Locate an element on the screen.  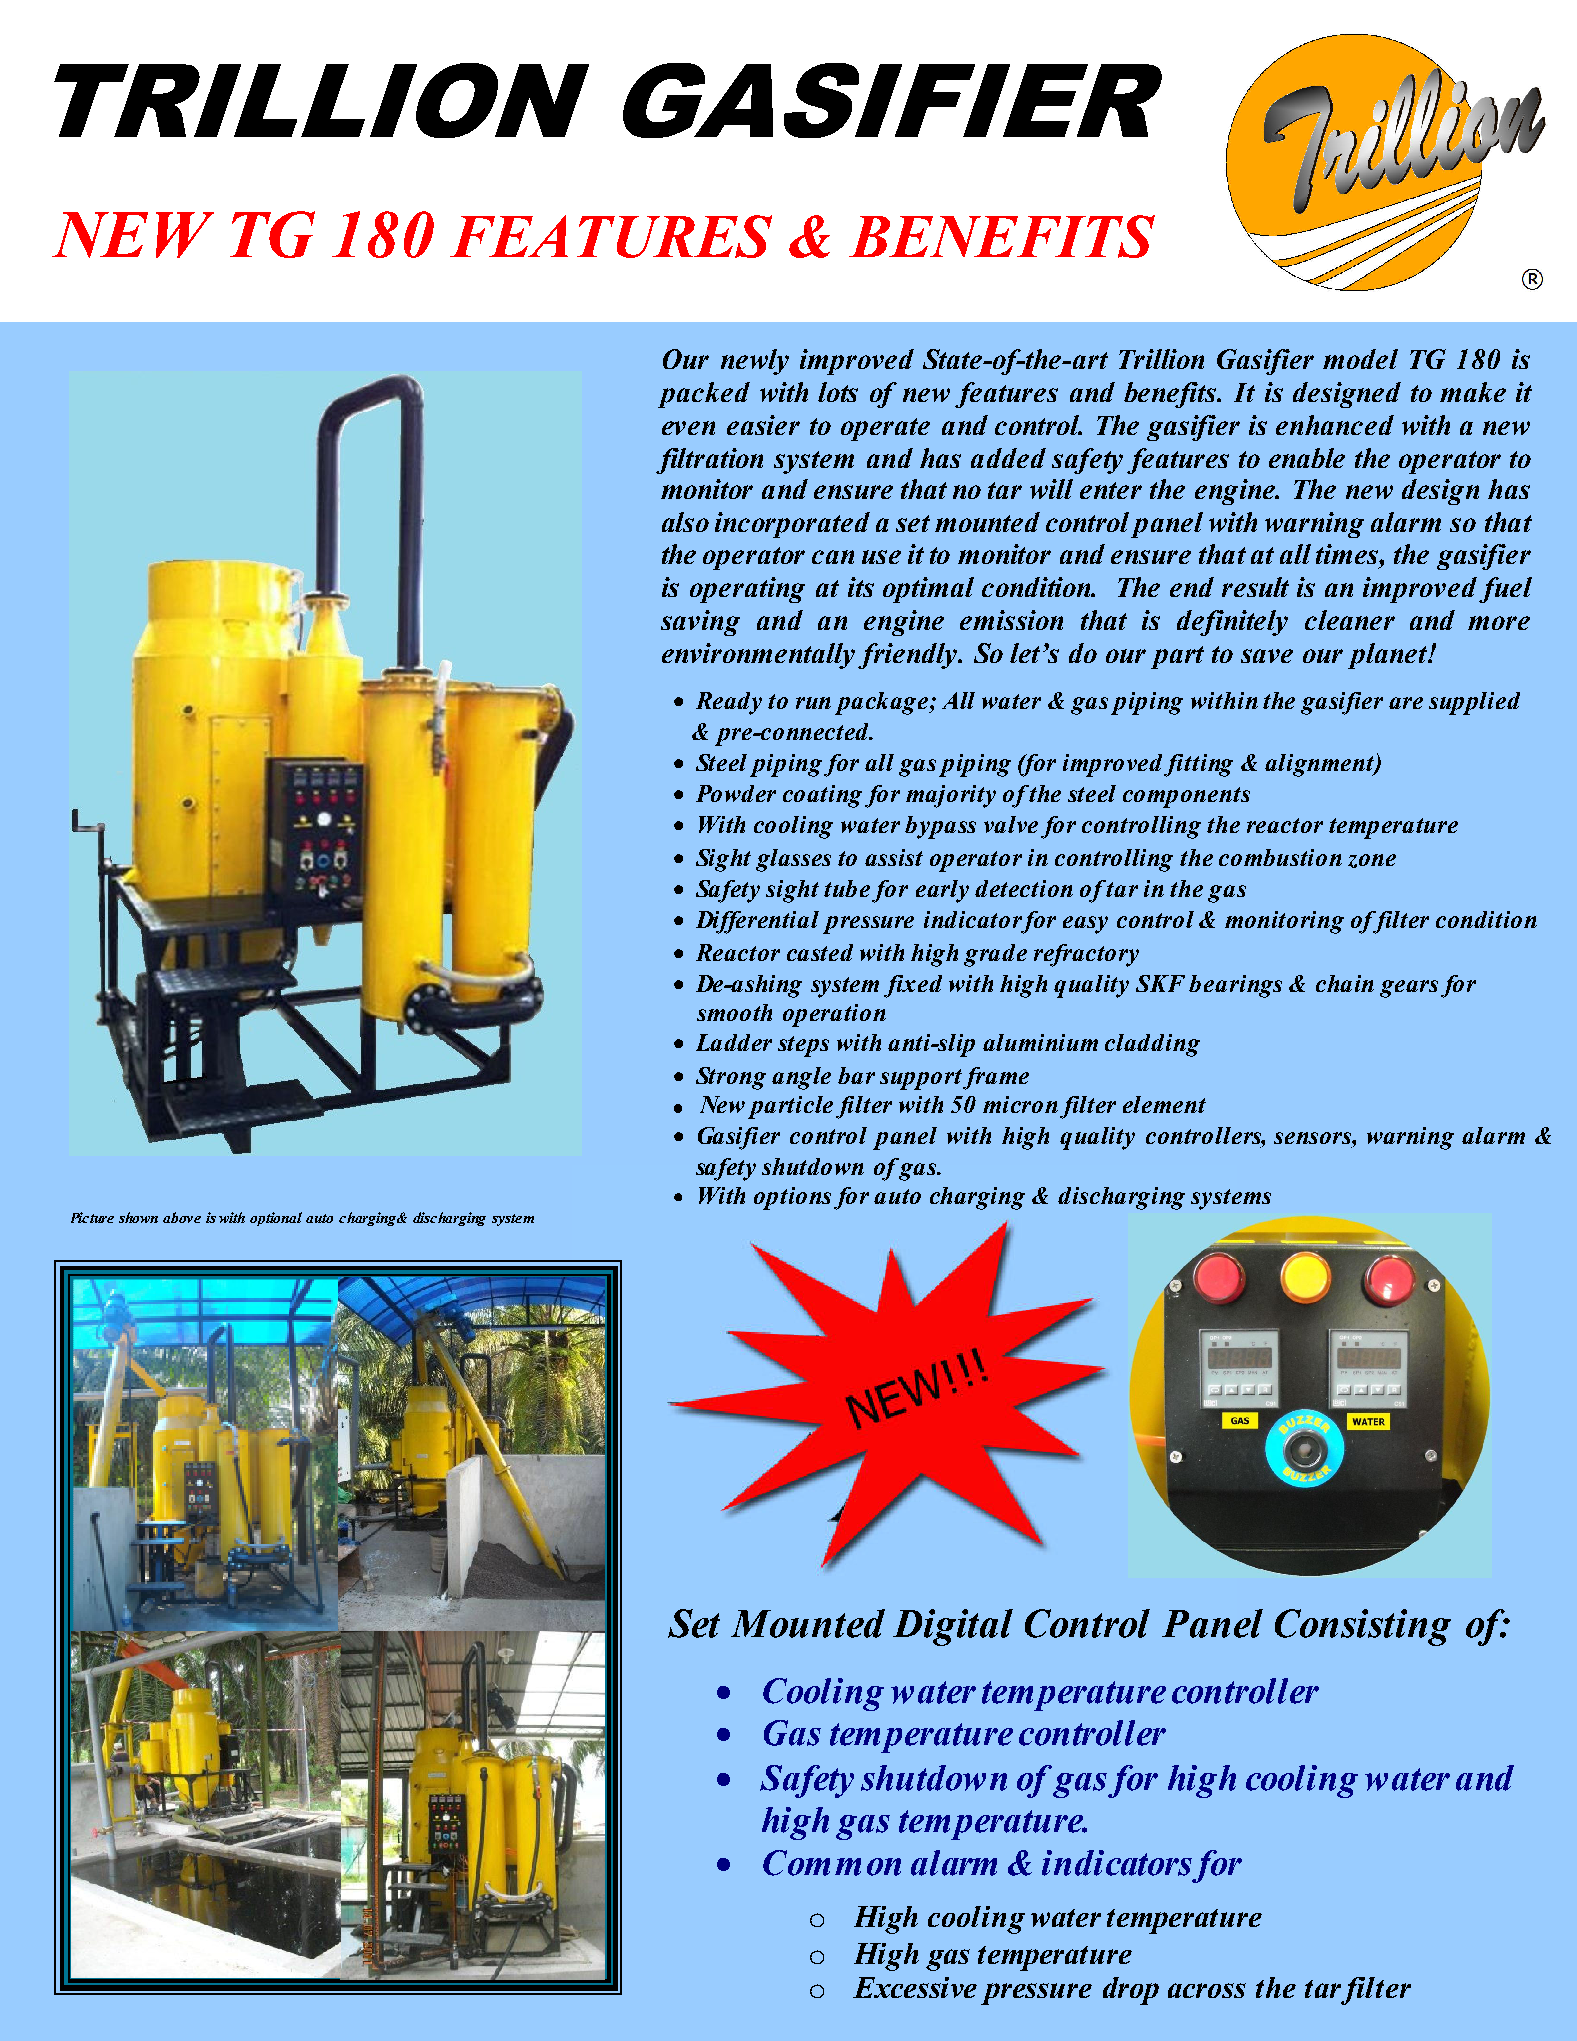
even is located at coordinates (688, 428).
